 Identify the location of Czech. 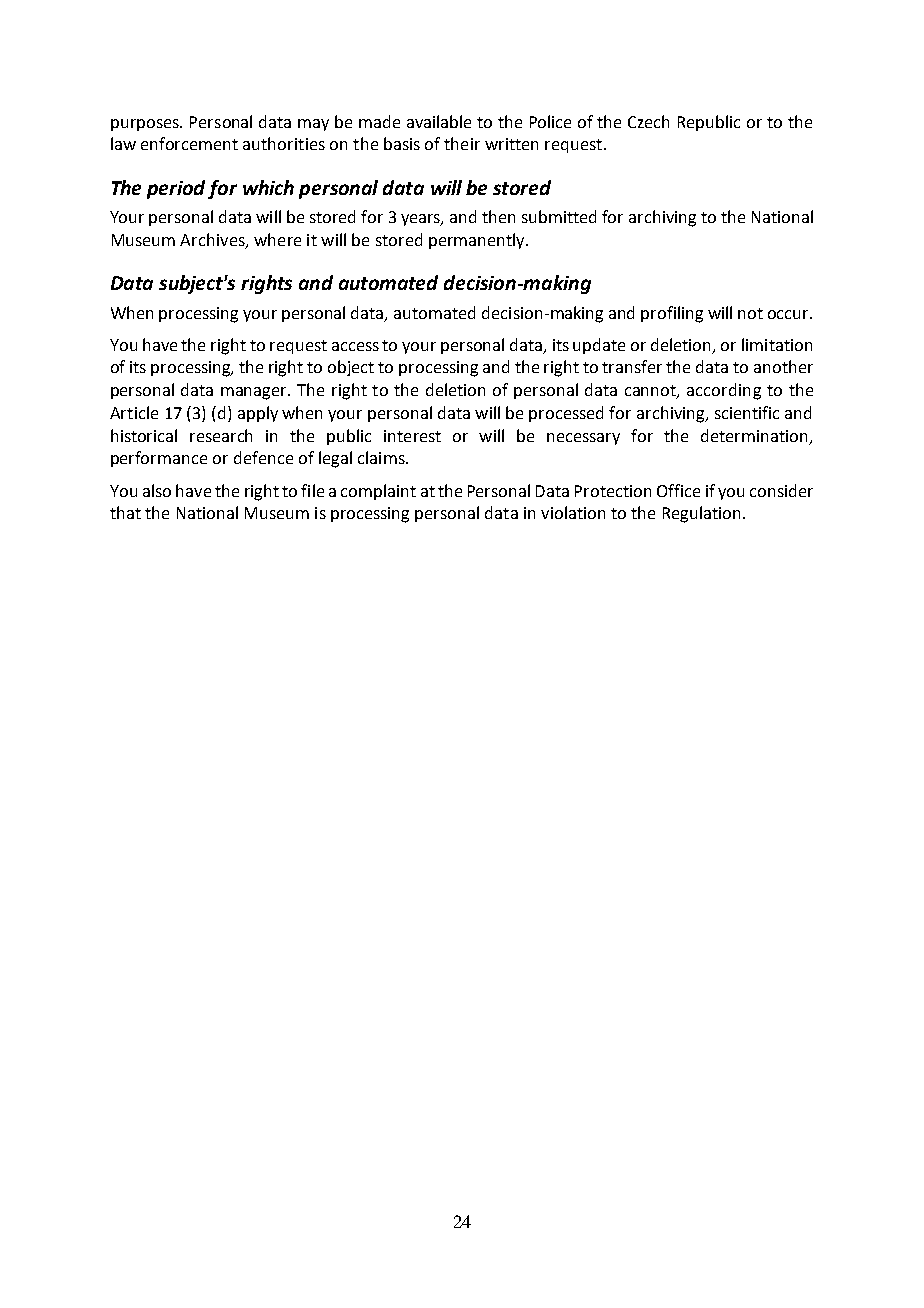
(648, 121).
